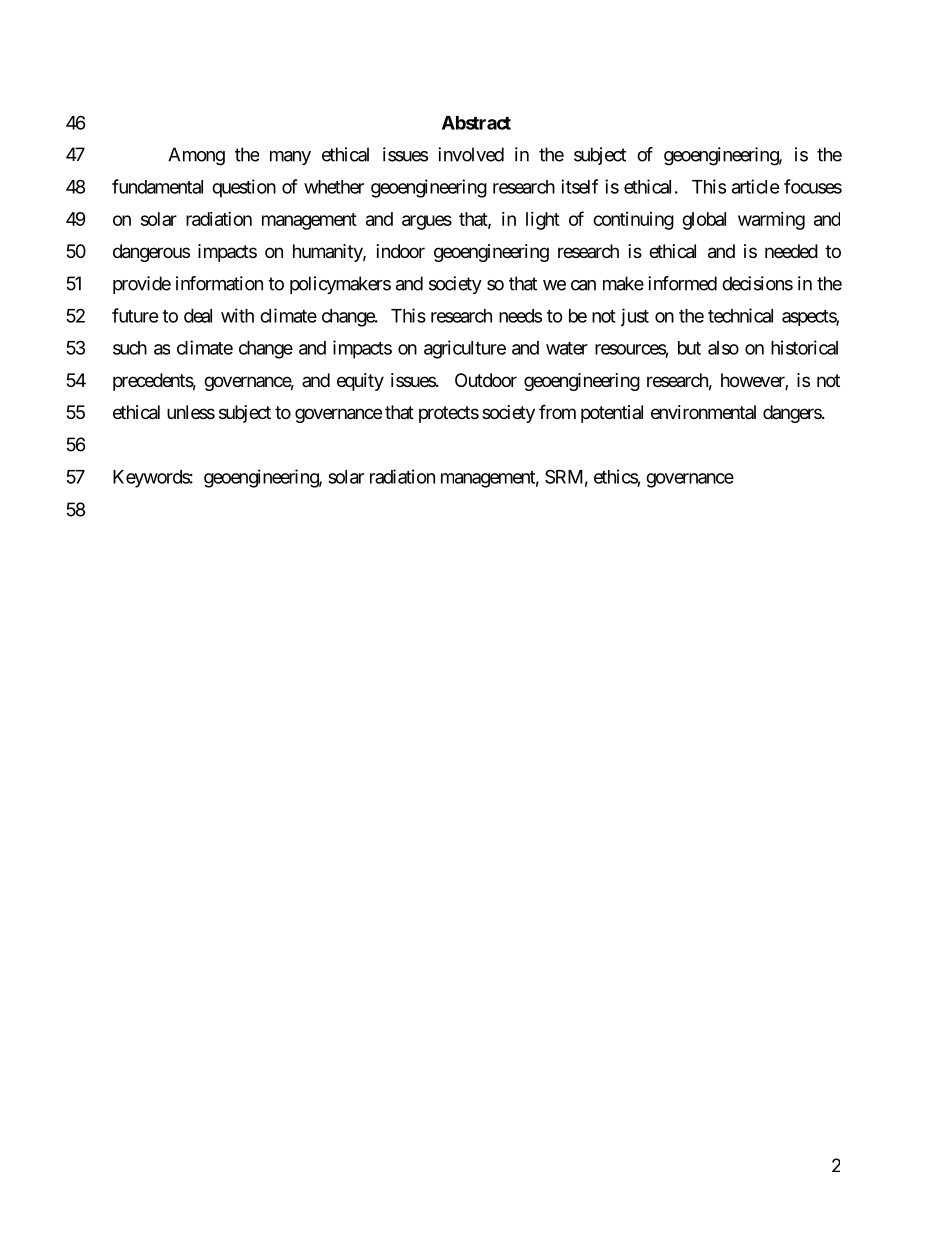 The image size is (952, 1233). What do you see at coordinates (244, 188) in the screenshot?
I see `question` at bounding box center [244, 188].
